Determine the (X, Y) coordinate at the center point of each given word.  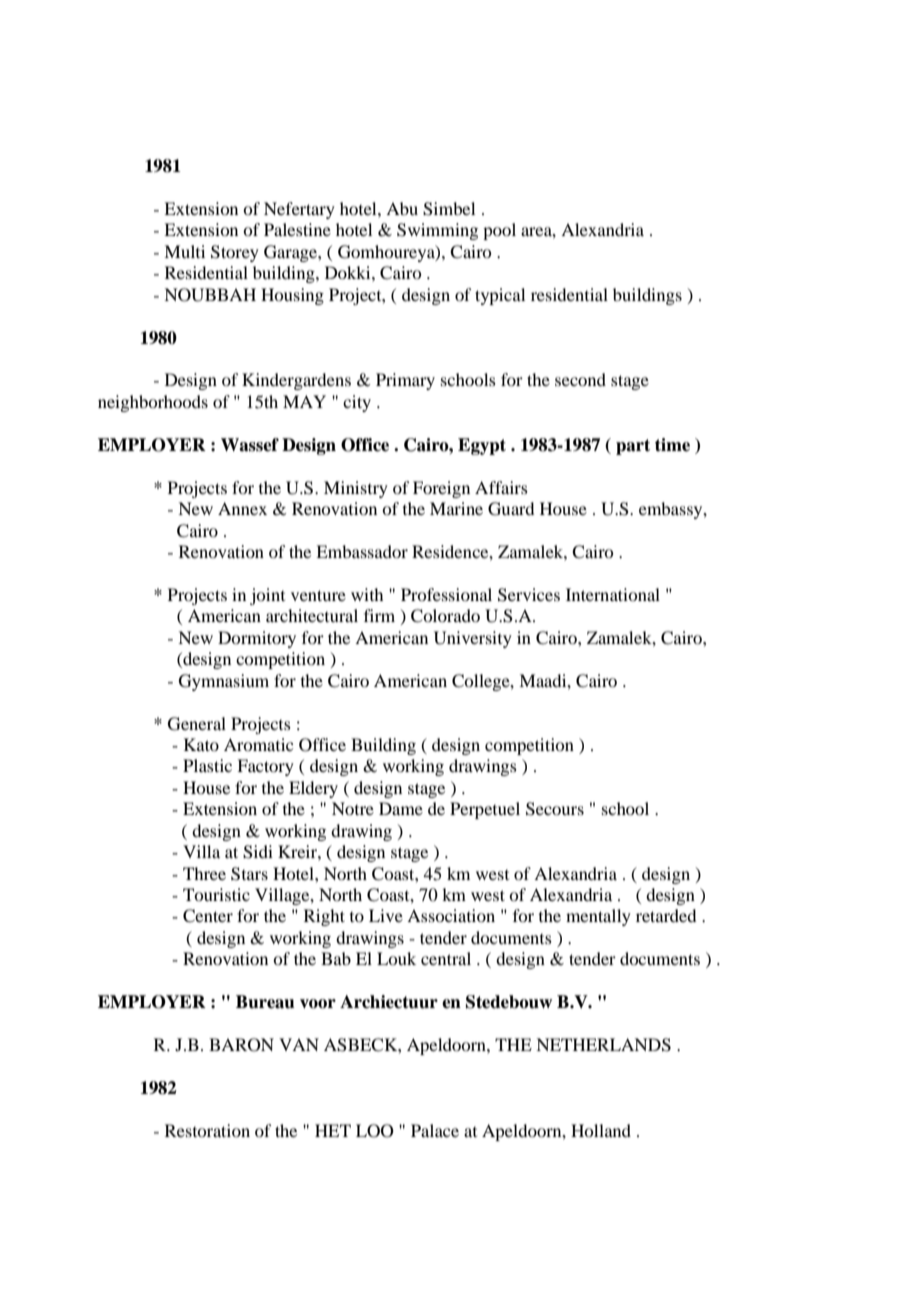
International (613, 594)
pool (499, 231)
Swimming (437, 231)
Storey (235, 253)
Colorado (445, 616)
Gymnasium (224, 682)
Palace (435, 1130)
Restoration (207, 1130)
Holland (601, 1130)
